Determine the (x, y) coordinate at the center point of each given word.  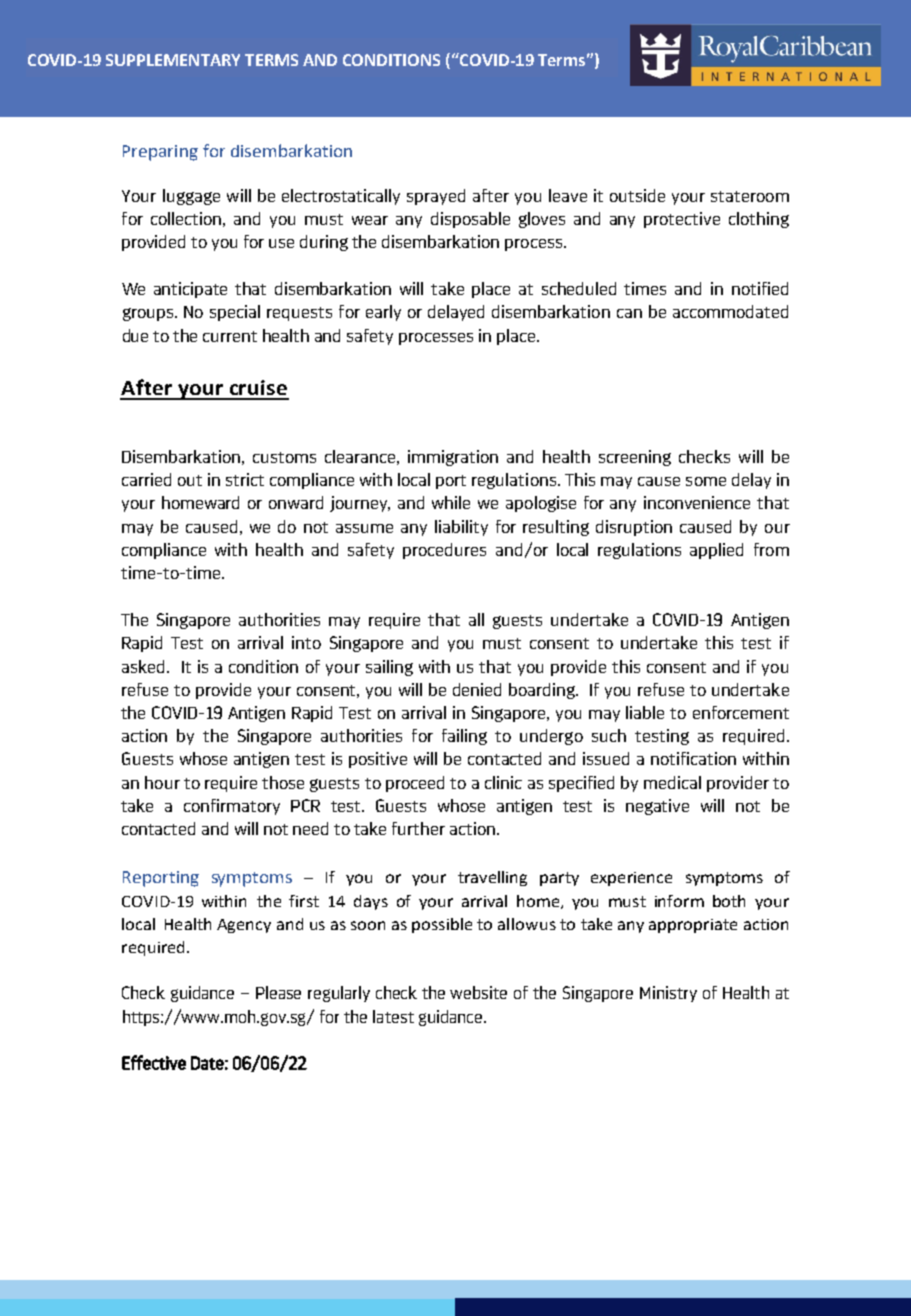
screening (635, 458)
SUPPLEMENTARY (173, 60)
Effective (154, 1062)
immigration (453, 458)
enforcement (741, 712)
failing (464, 737)
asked (145, 666)
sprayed (436, 197)
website (478, 992)
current (230, 336)
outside (637, 195)
